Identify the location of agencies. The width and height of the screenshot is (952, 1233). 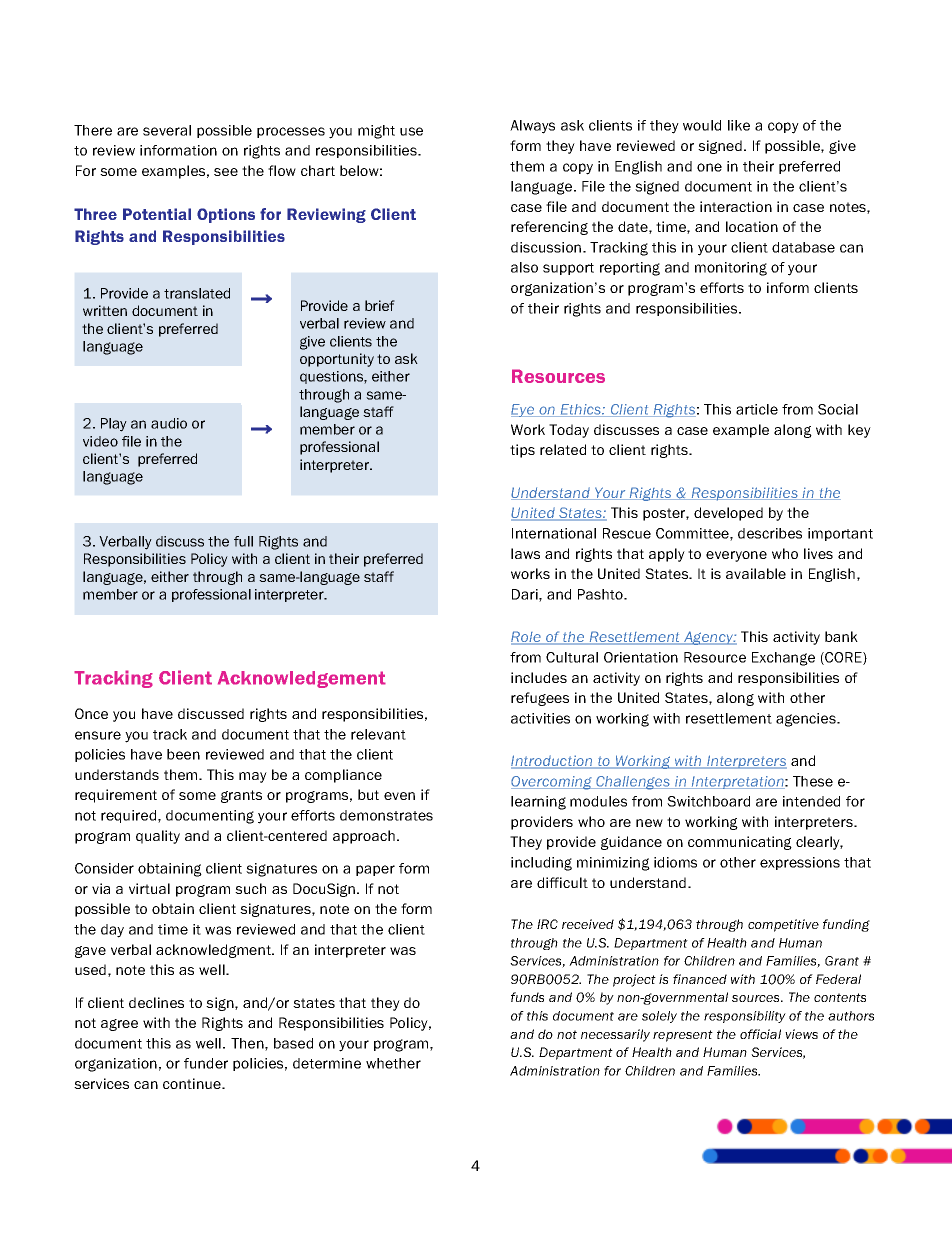
(807, 720).
